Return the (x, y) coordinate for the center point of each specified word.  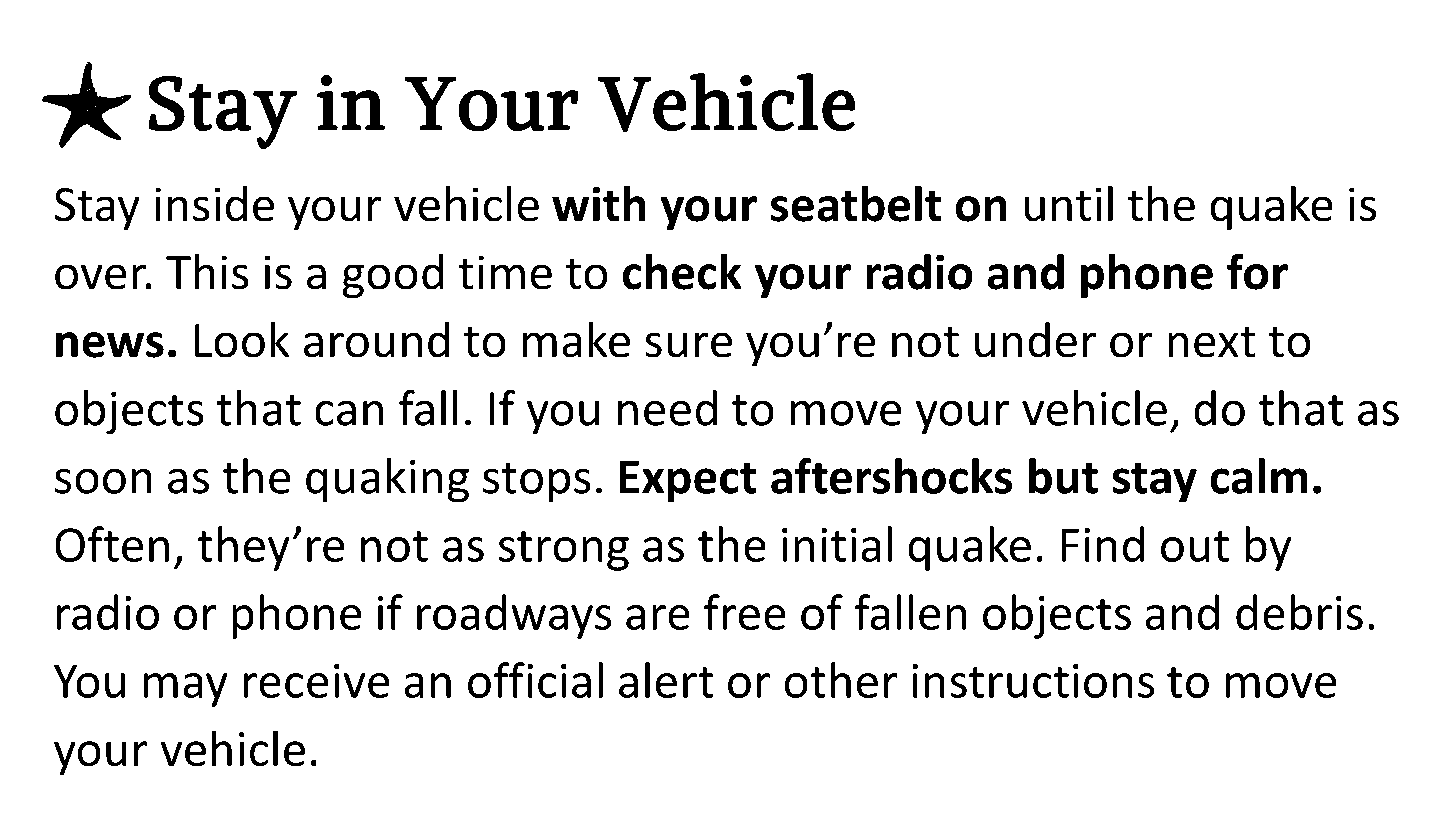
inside (214, 204)
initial (837, 544)
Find (1103, 544)
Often (112, 544)
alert (666, 680)
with (598, 204)
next (1212, 342)
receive (317, 681)
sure (688, 345)
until (1069, 204)
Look (242, 340)
